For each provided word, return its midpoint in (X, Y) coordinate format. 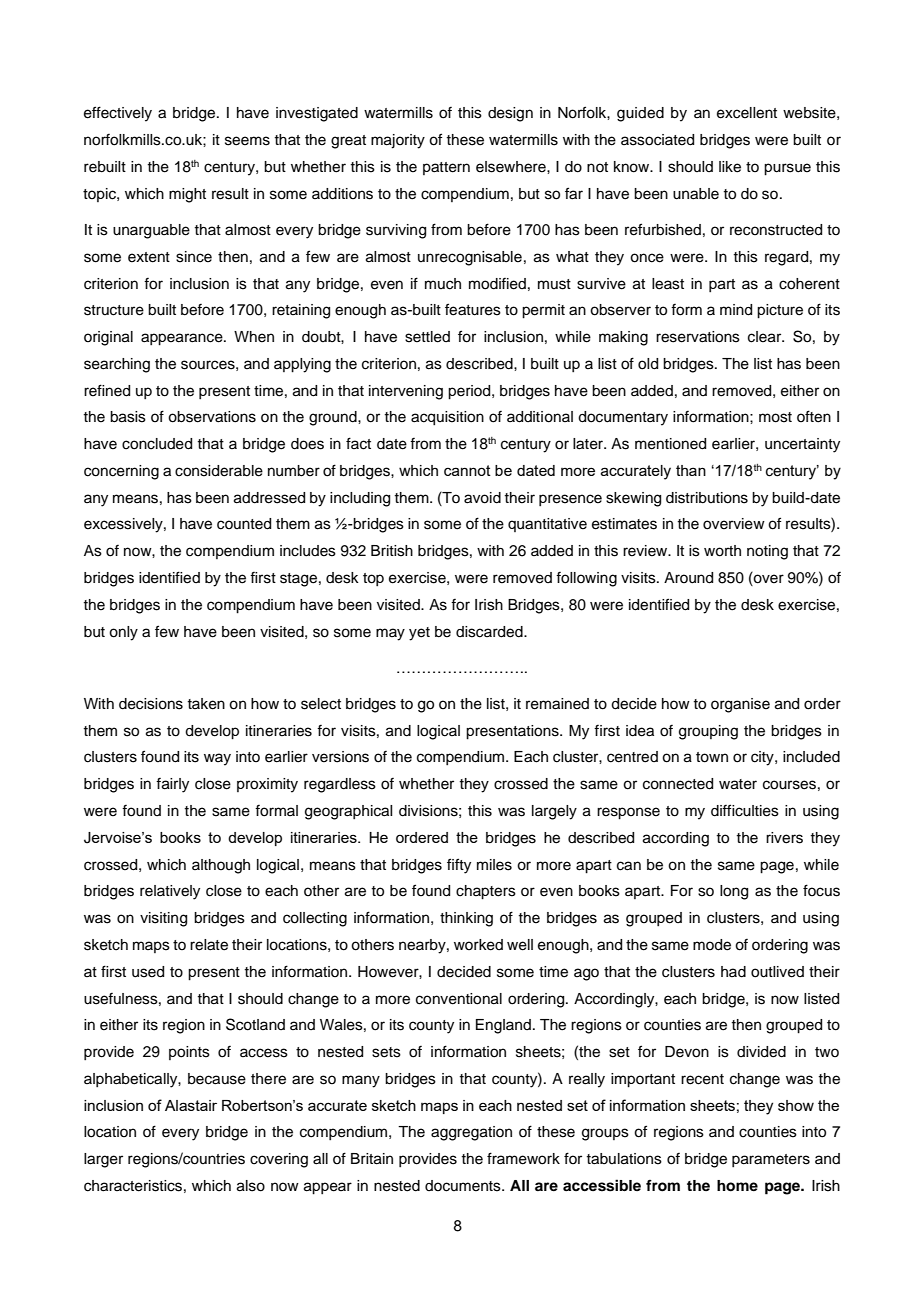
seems (247, 141)
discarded (490, 632)
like (730, 167)
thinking (466, 919)
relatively (170, 892)
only (123, 633)
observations (212, 417)
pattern (446, 168)
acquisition (447, 418)
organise (740, 705)
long (734, 892)
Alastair (191, 1105)
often (814, 416)
